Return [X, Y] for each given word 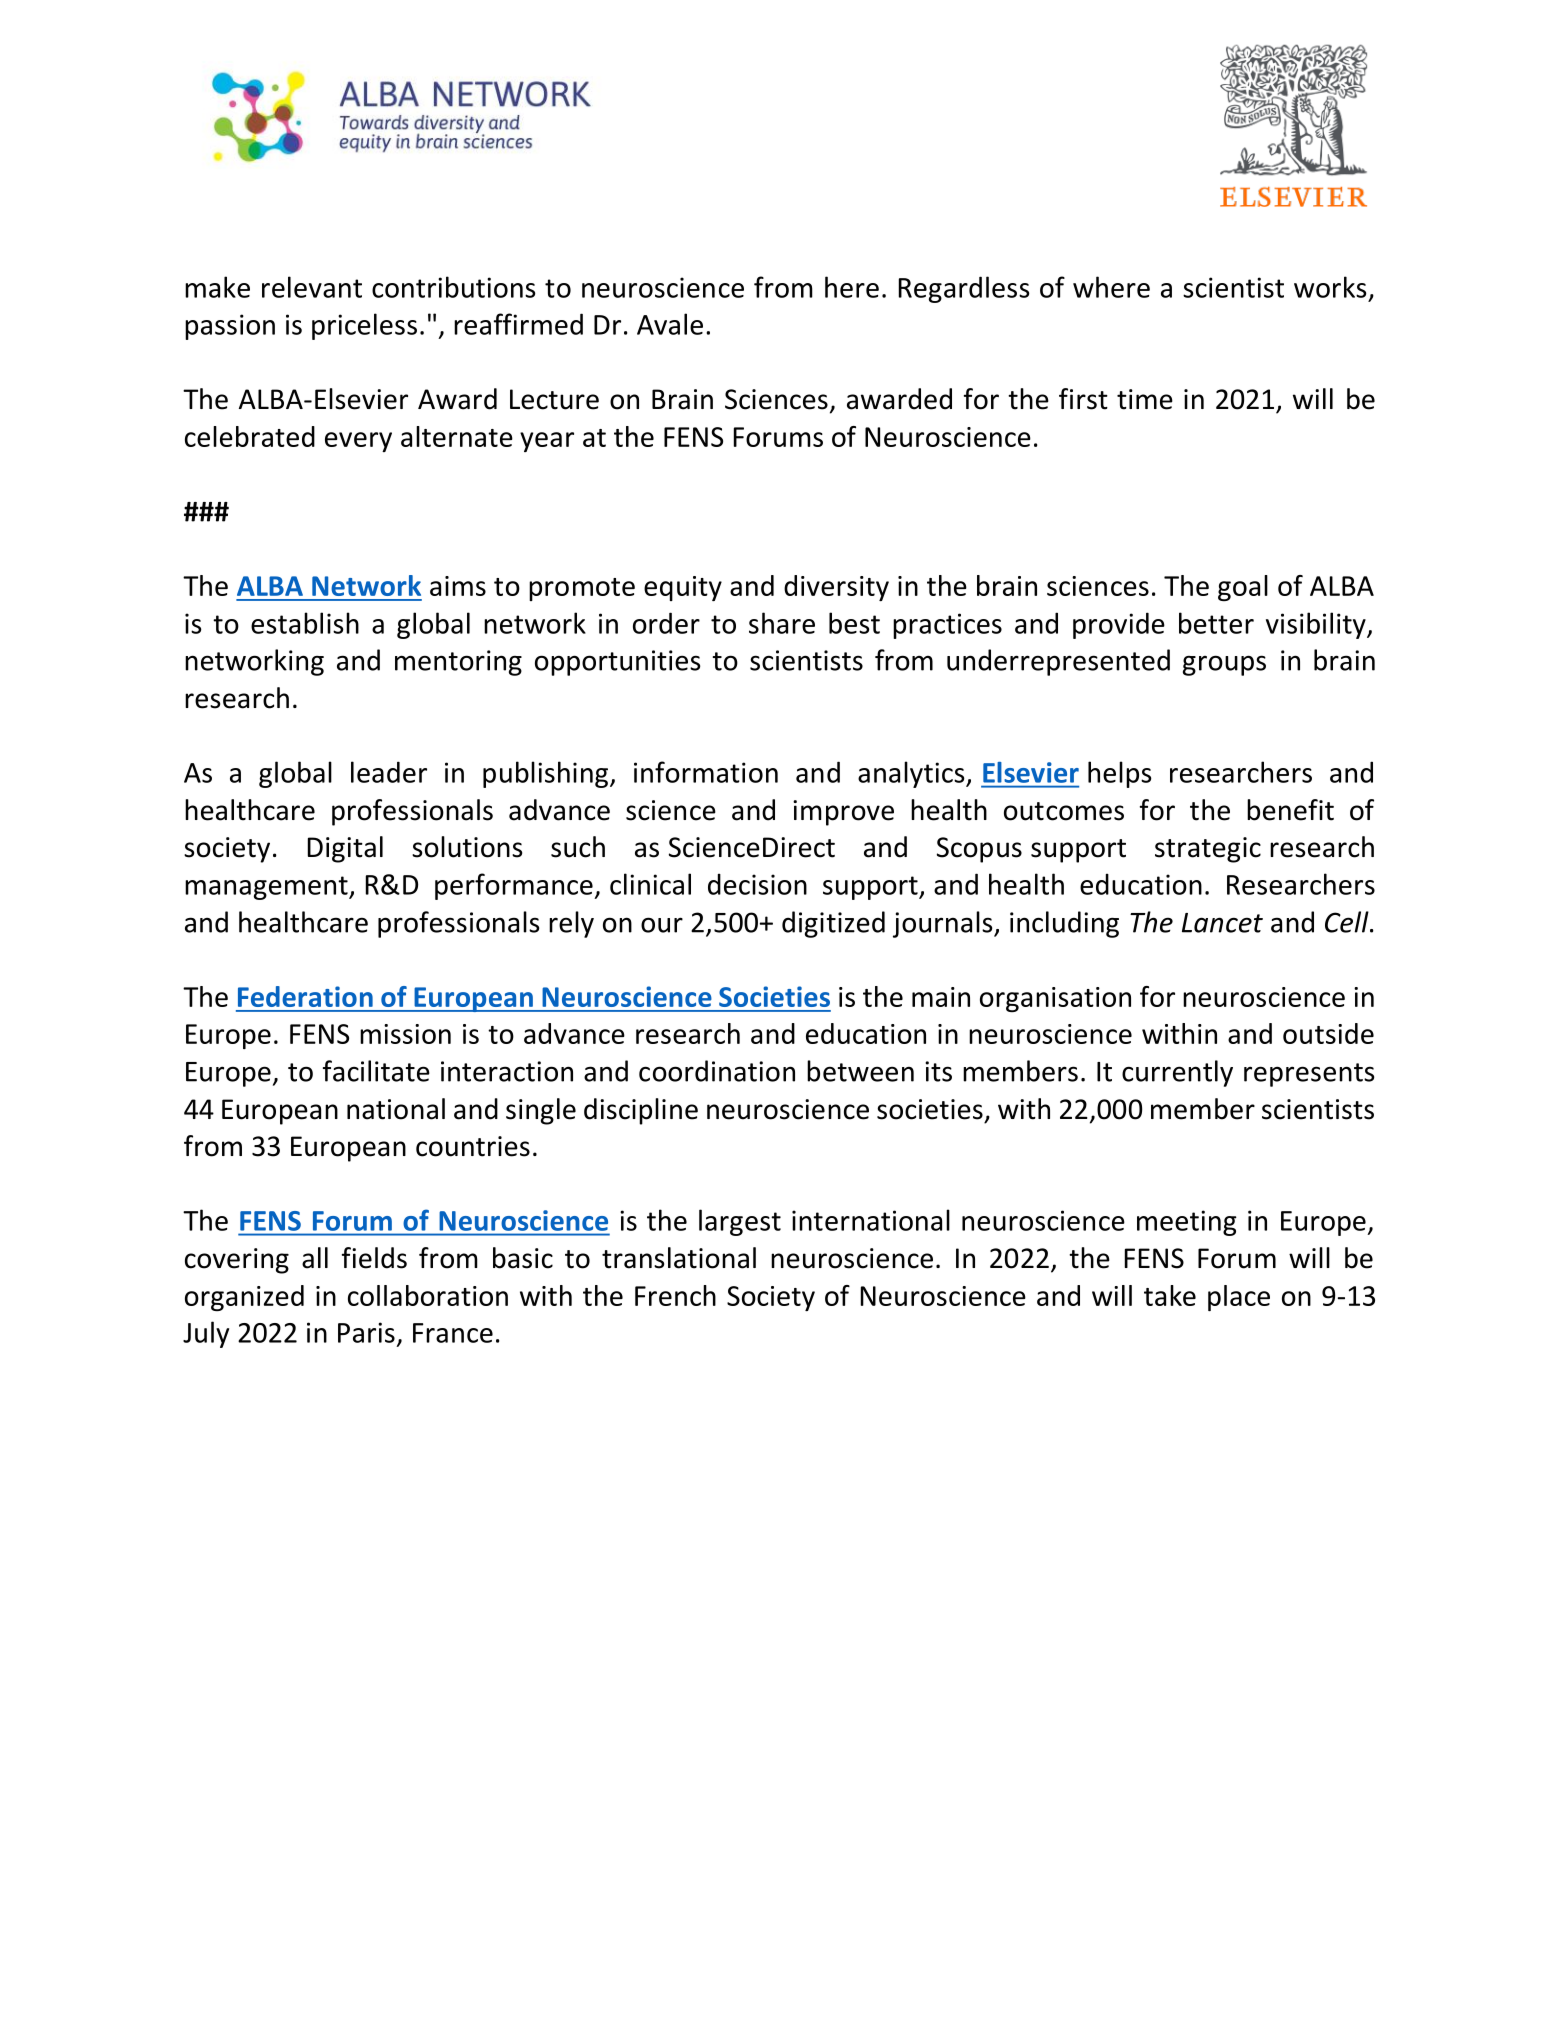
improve [843, 813]
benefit [1290, 810]
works [1330, 287]
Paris [366, 1332]
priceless [364, 326]
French [675, 1295]
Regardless [964, 289]
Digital [345, 849]
